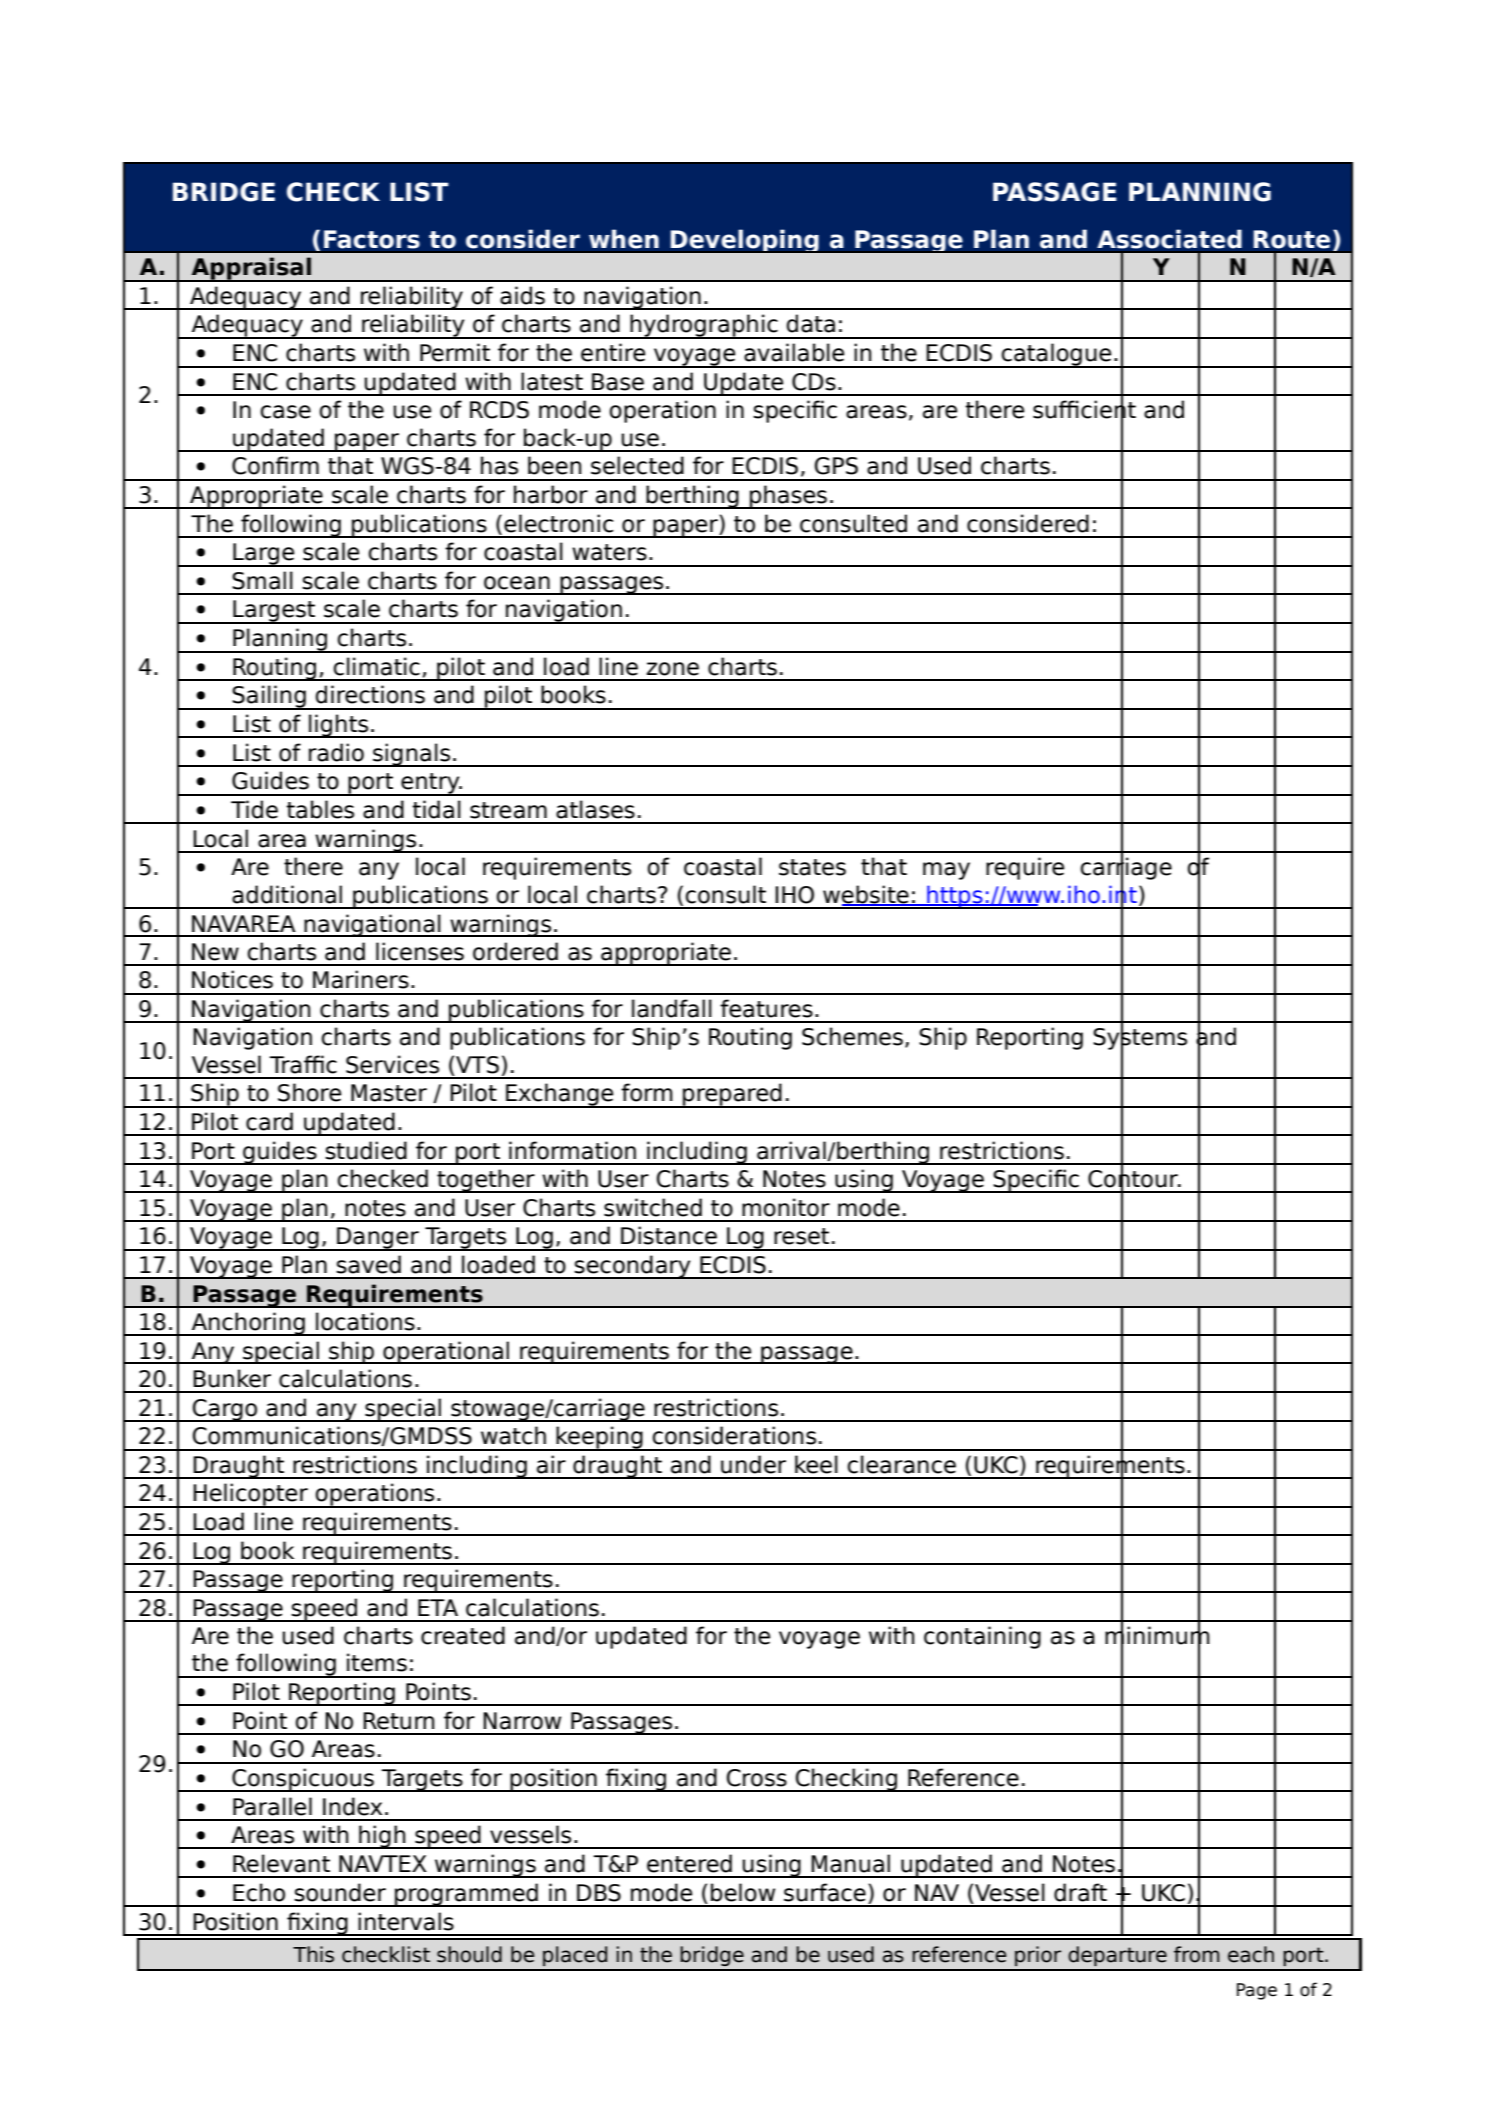 The image size is (1495, 2116). I want to click on This, so click(313, 1954).
